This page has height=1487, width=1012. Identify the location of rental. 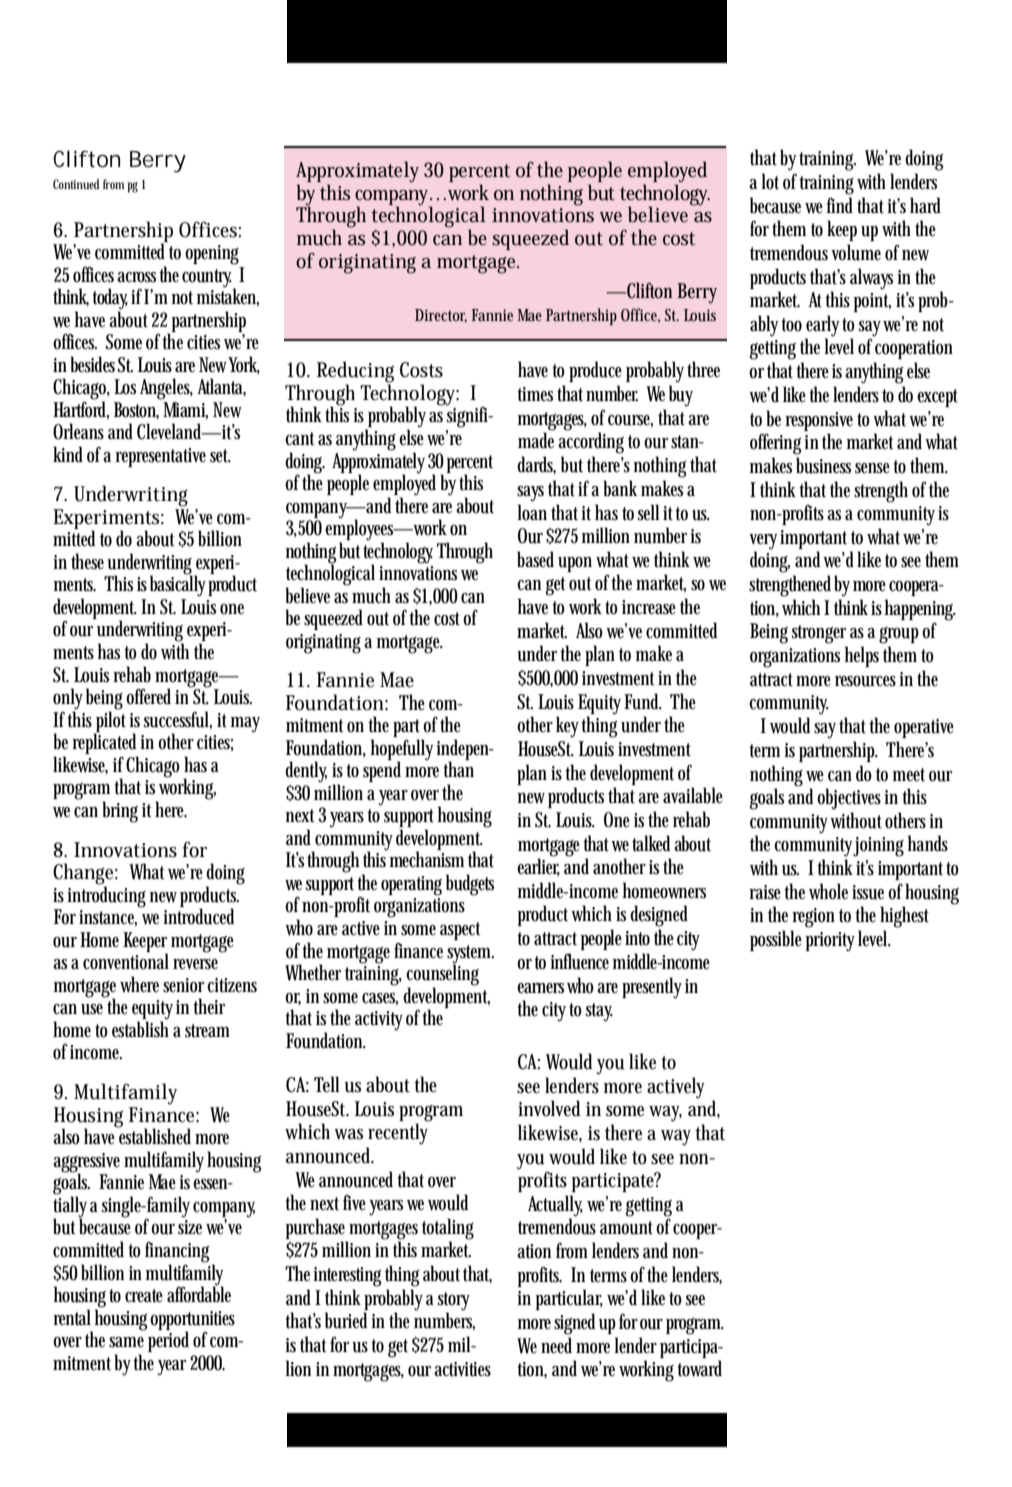
(72, 1317).
